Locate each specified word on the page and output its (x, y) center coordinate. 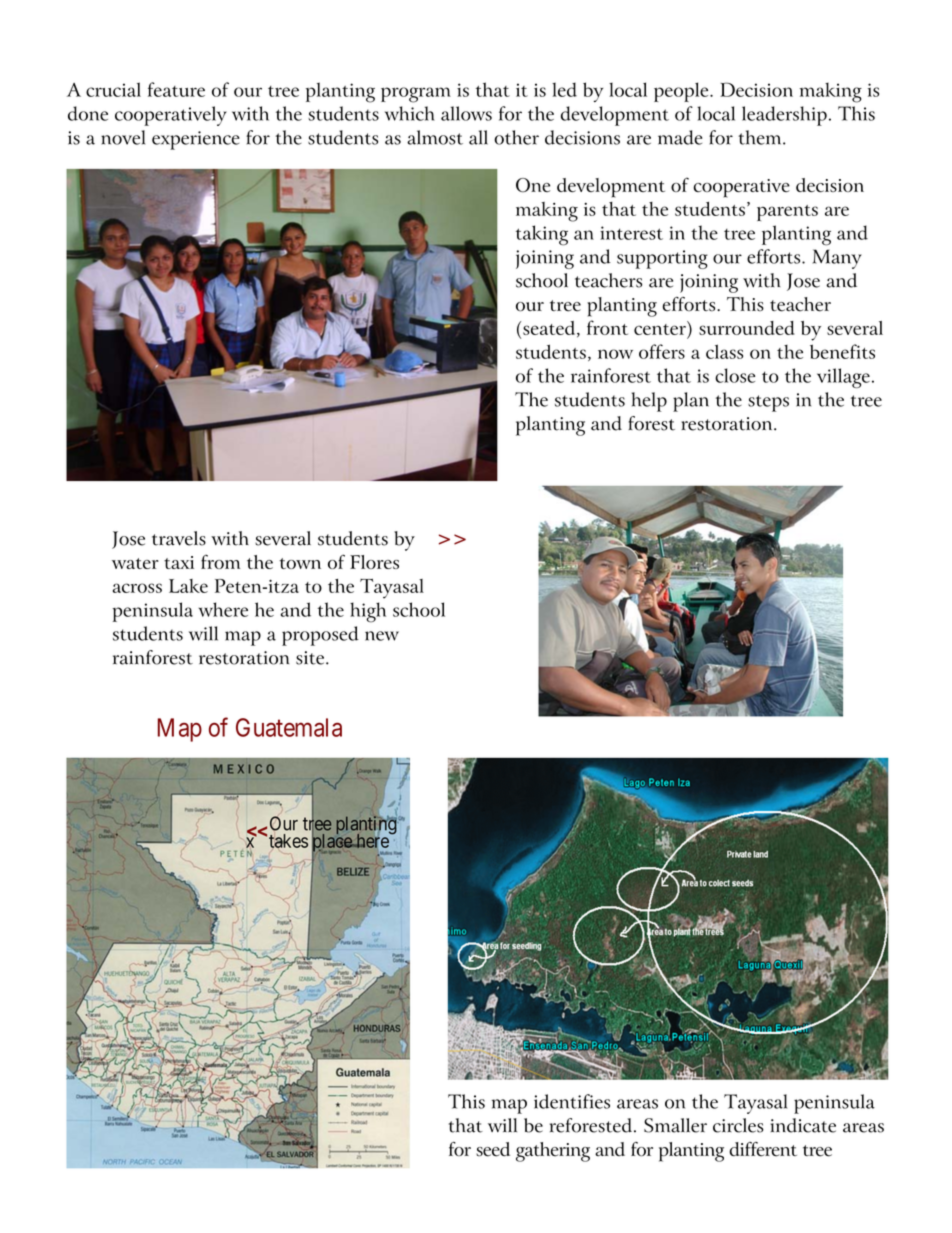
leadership (784, 116)
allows (466, 113)
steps (768, 403)
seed (493, 1149)
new (382, 636)
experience (196, 140)
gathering (553, 1152)
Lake (188, 586)
